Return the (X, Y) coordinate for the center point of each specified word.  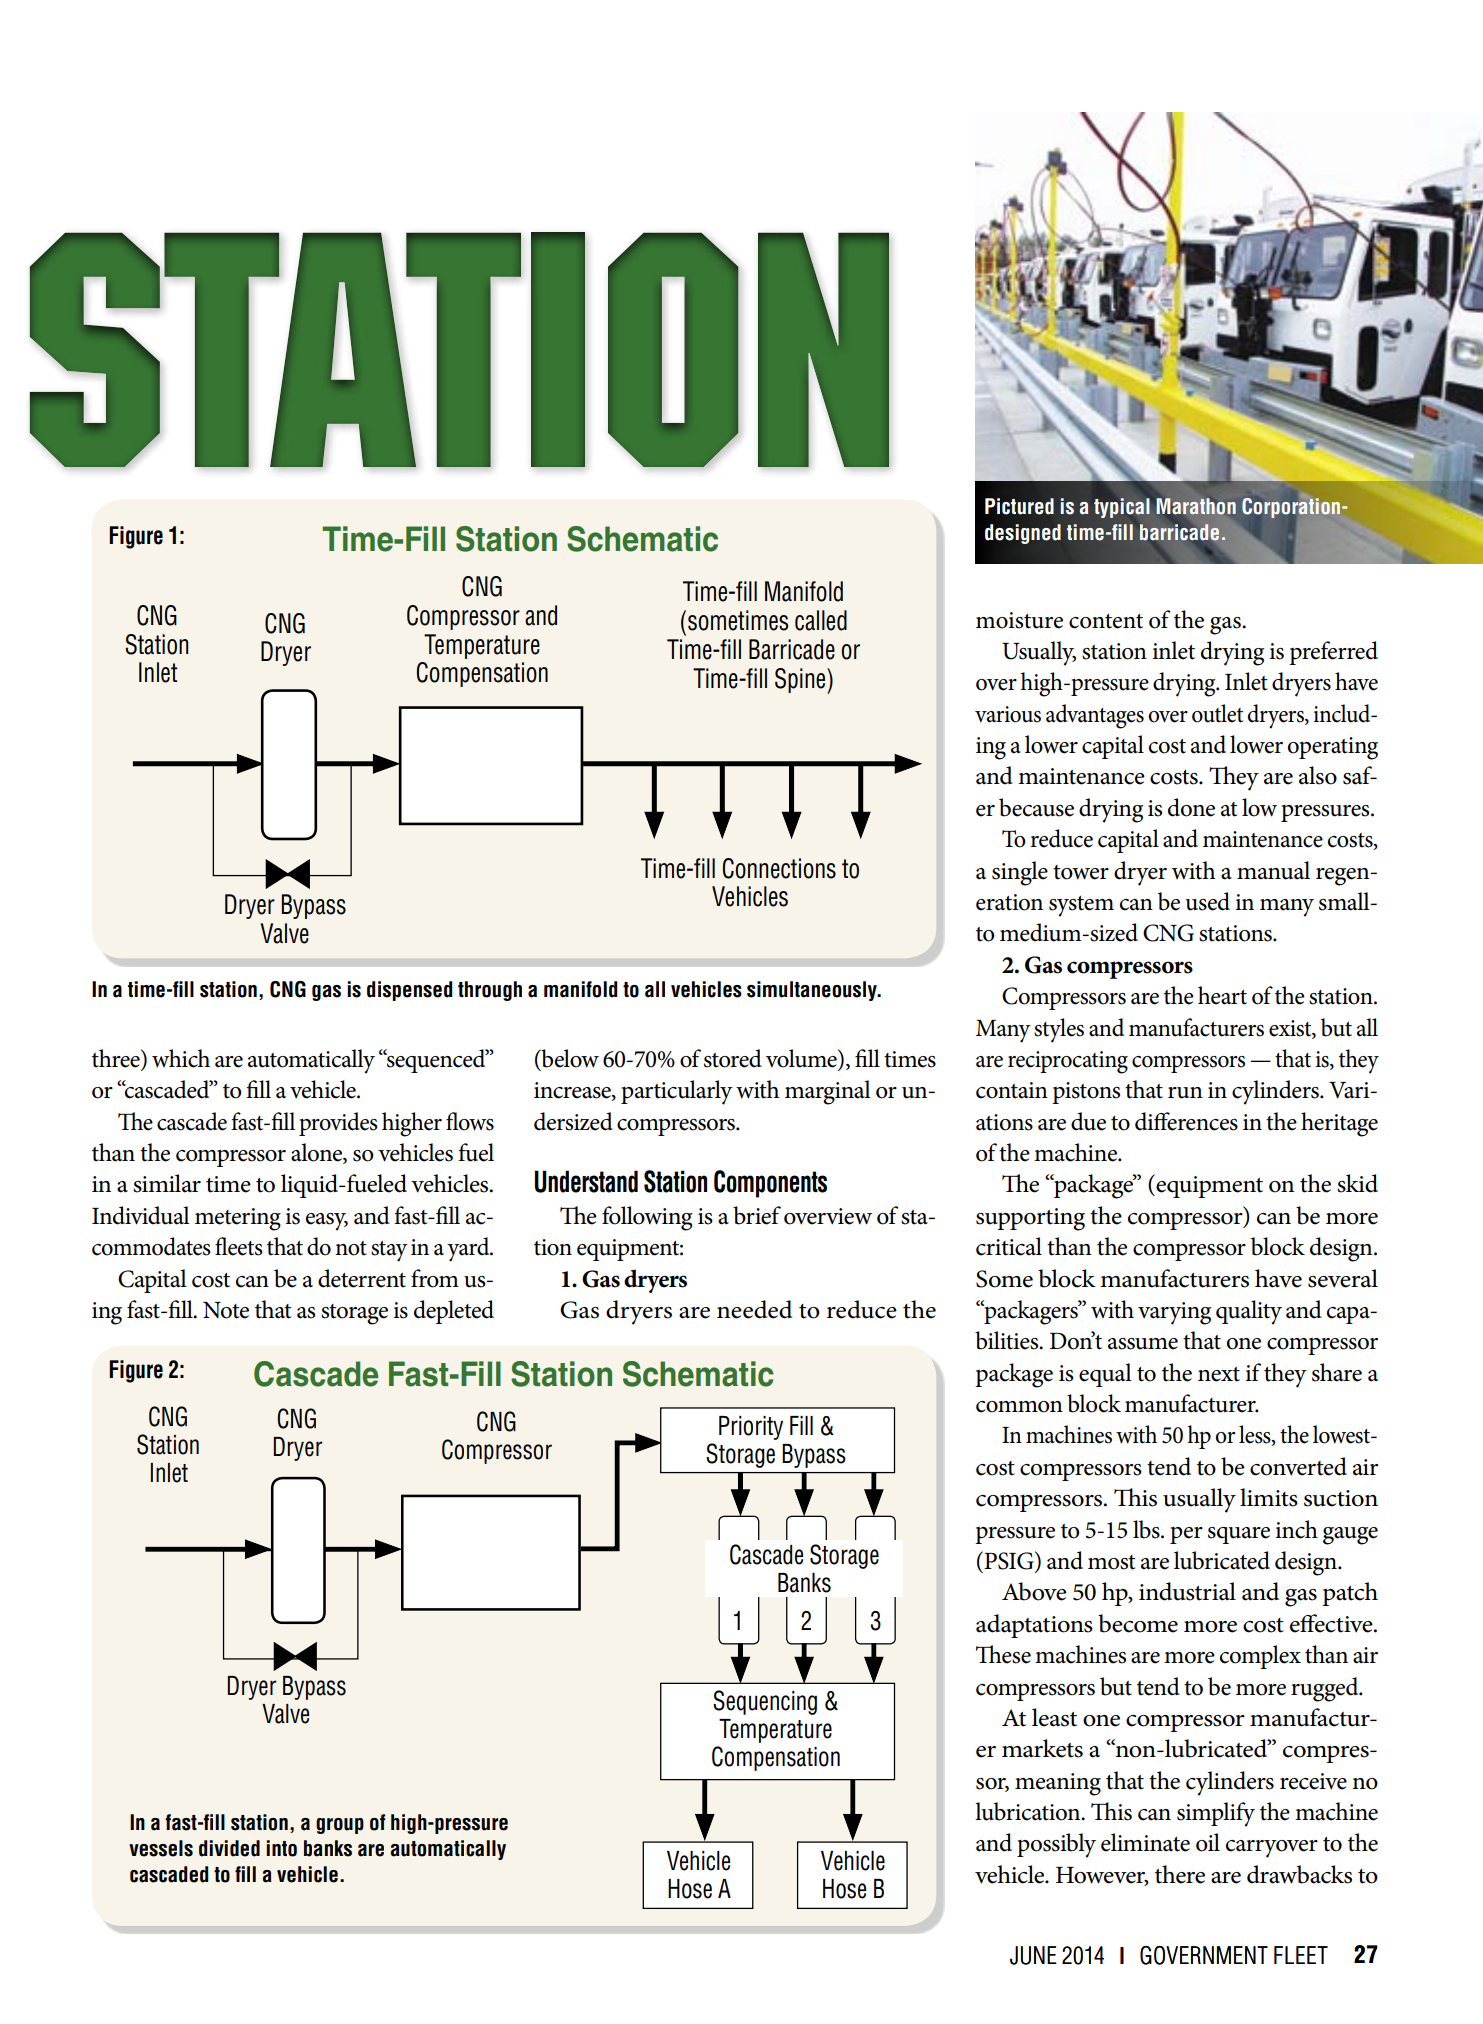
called (821, 620)
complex (1260, 1657)
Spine (801, 681)
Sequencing (765, 1702)
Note (226, 1310)
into (281, 1848)
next (1219, 1374)
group (340, 1826)
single (1020, 873)
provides (338, 1124)
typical (1122, 508)
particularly (677, 1092)
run (1185, 1093)
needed (754, 1309)
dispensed (409, 991)
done (1191, 807)
